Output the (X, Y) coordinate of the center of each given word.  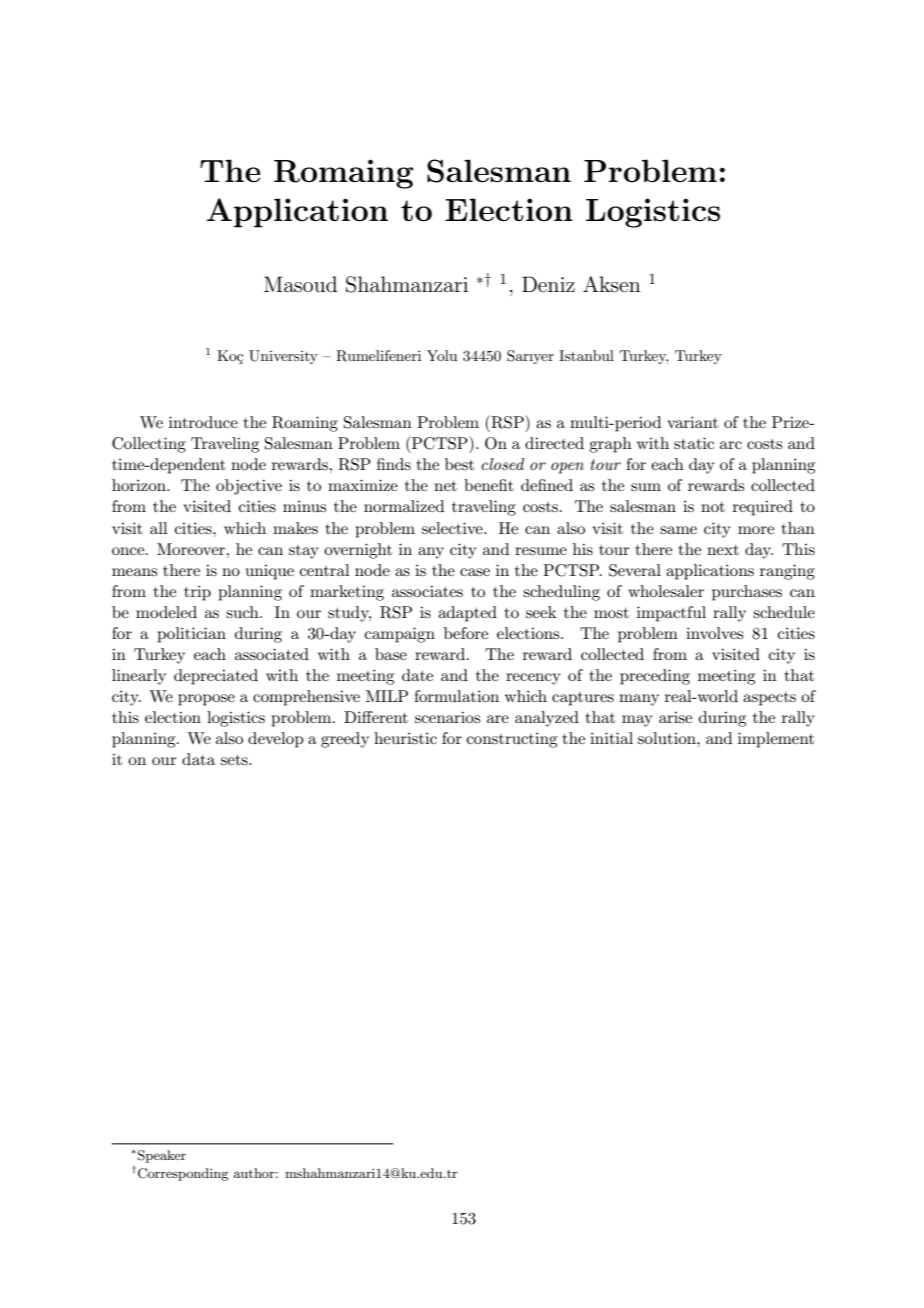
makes (295, 528)
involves (714, 633)
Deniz (548, 284)
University (283, 357)
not (713, 507)
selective (453, 528)
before (466, 633)
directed (554, 443)
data (198, 759)
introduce (203, 422)
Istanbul (586, 355)
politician (191, 635)
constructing (512, 740)
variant (692, 422)
